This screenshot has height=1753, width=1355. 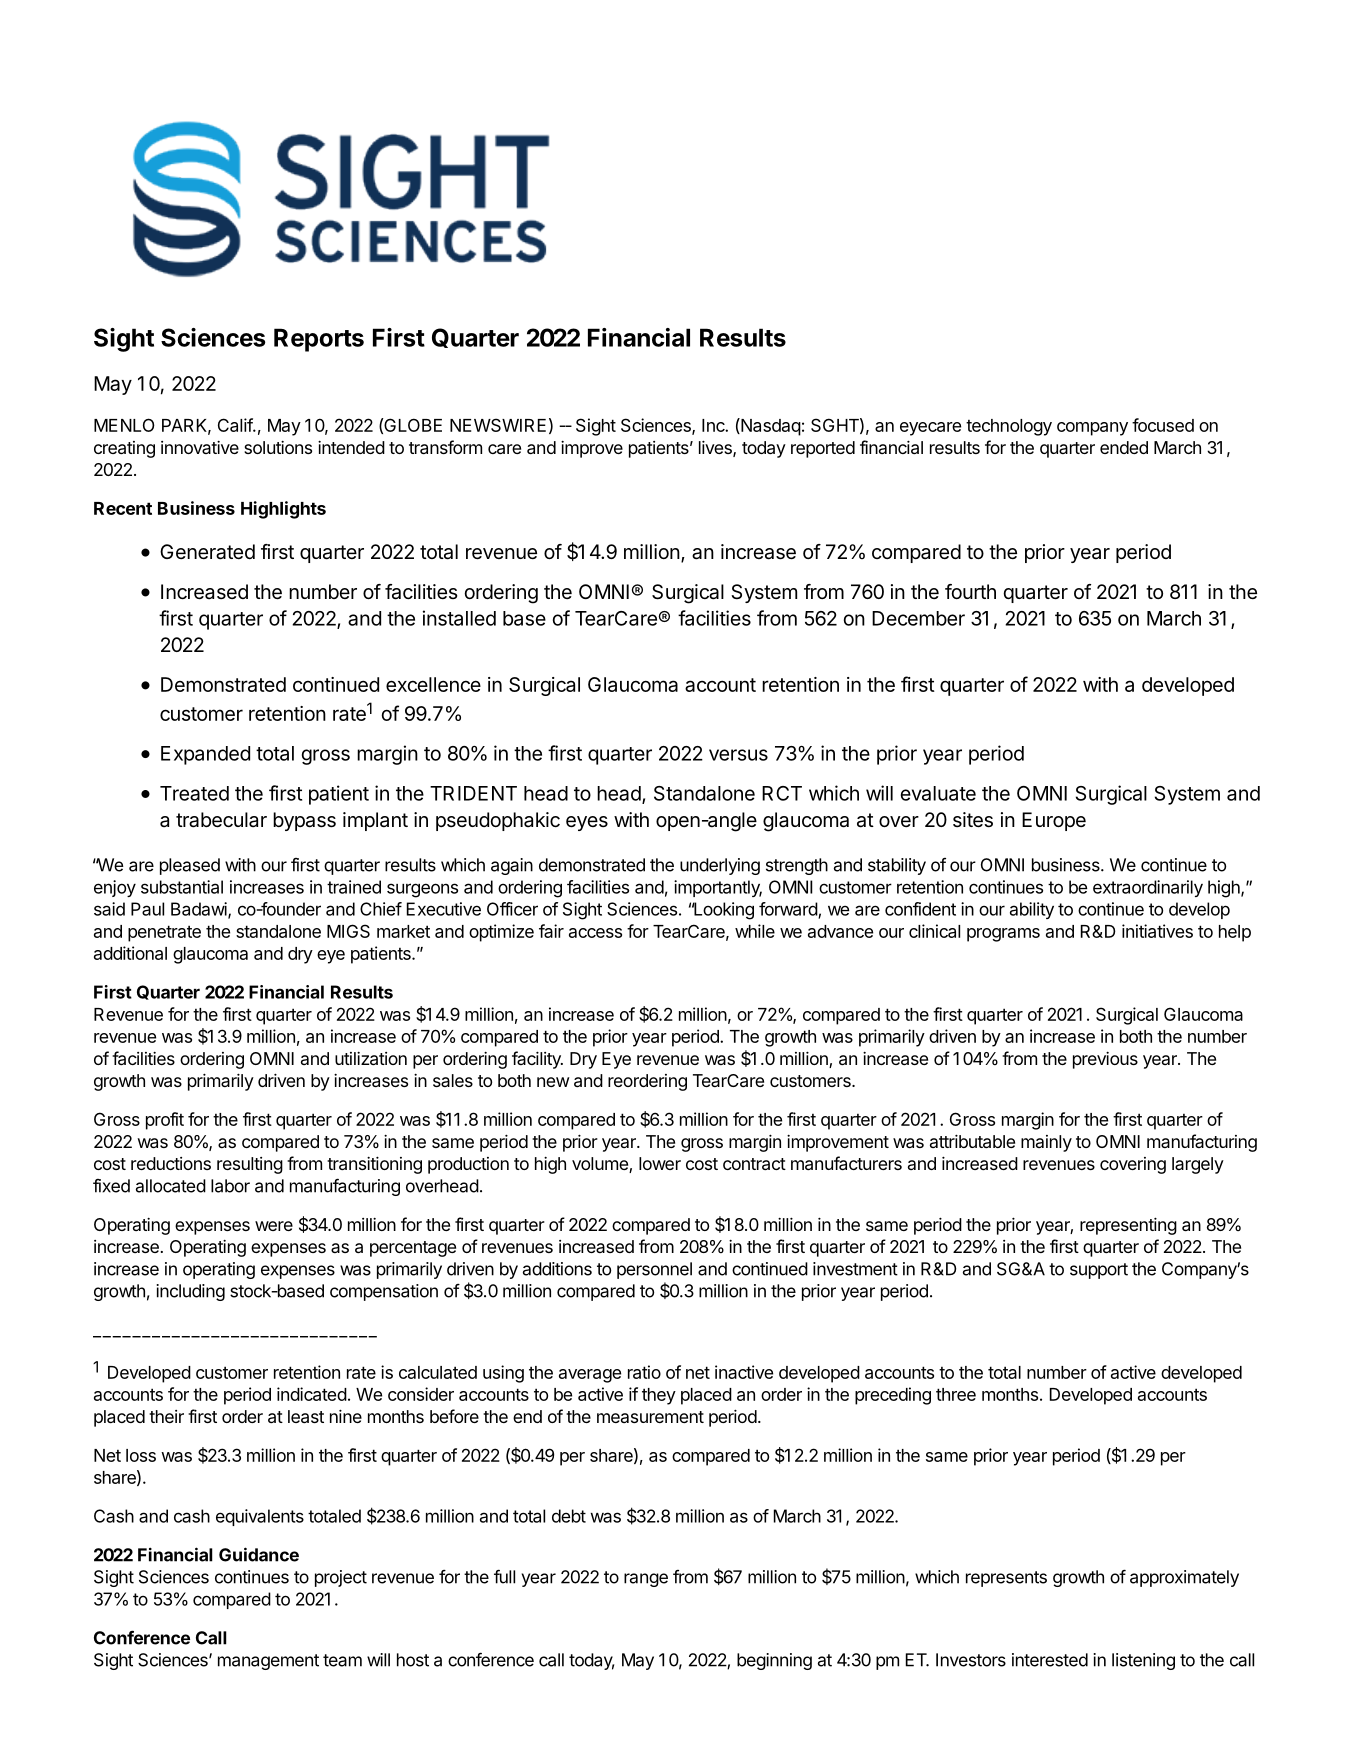 I want to click on range, so click(x=646, y=1580).
